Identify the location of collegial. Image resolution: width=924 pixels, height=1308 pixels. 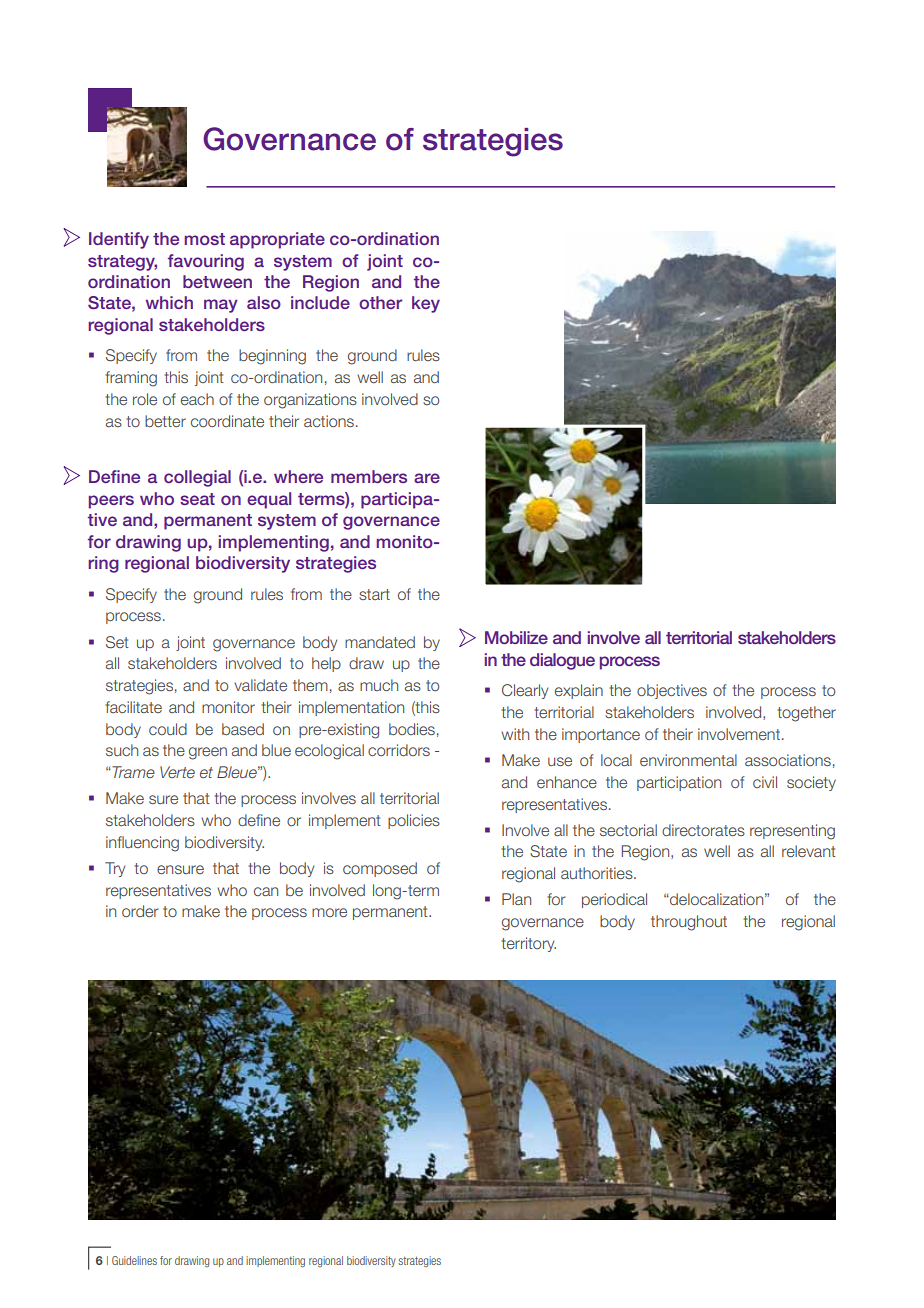
(197, 478).
